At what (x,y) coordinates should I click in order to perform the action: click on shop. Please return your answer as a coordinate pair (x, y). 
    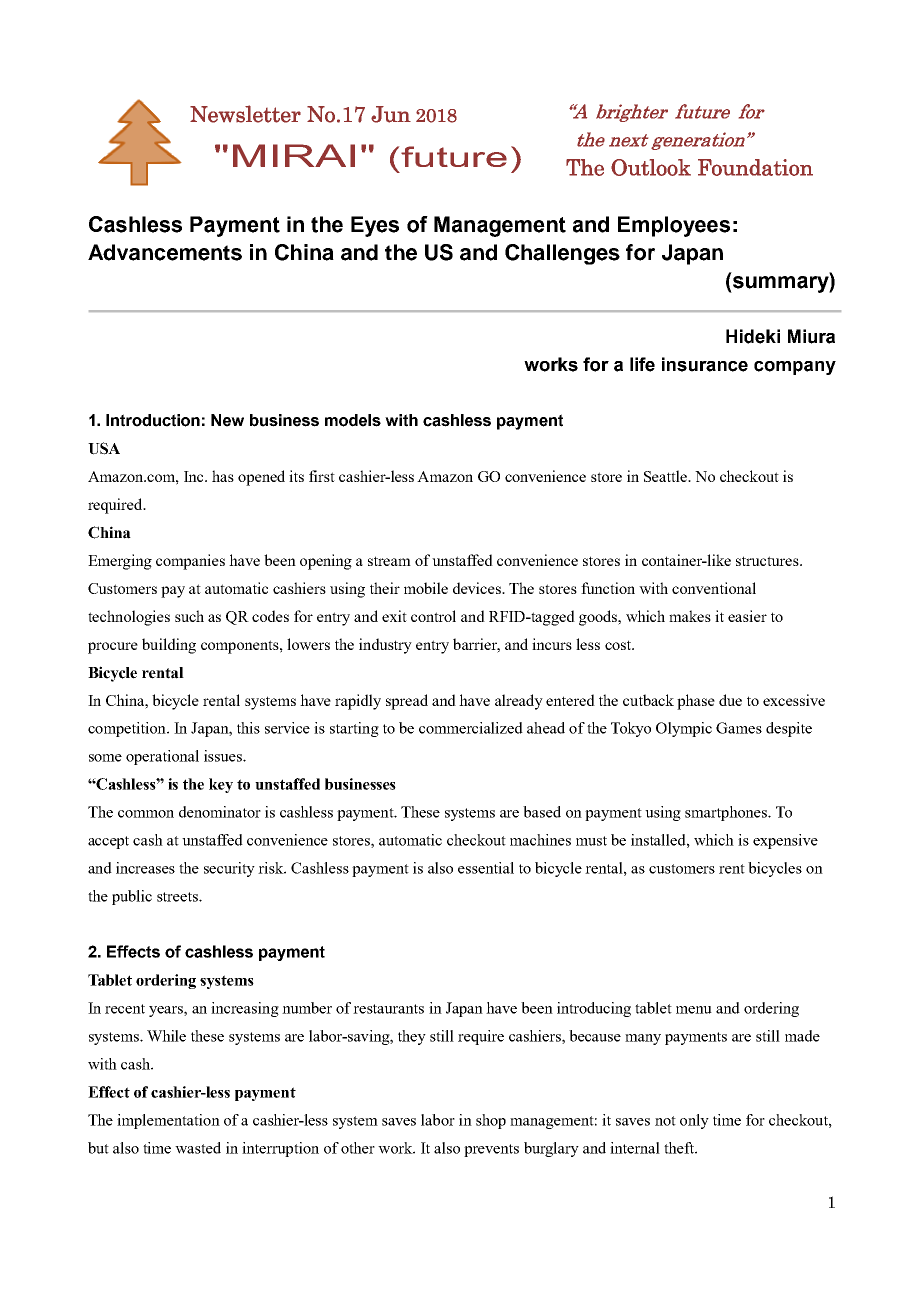
    Looking at the image, I should click on (491, 1121).
